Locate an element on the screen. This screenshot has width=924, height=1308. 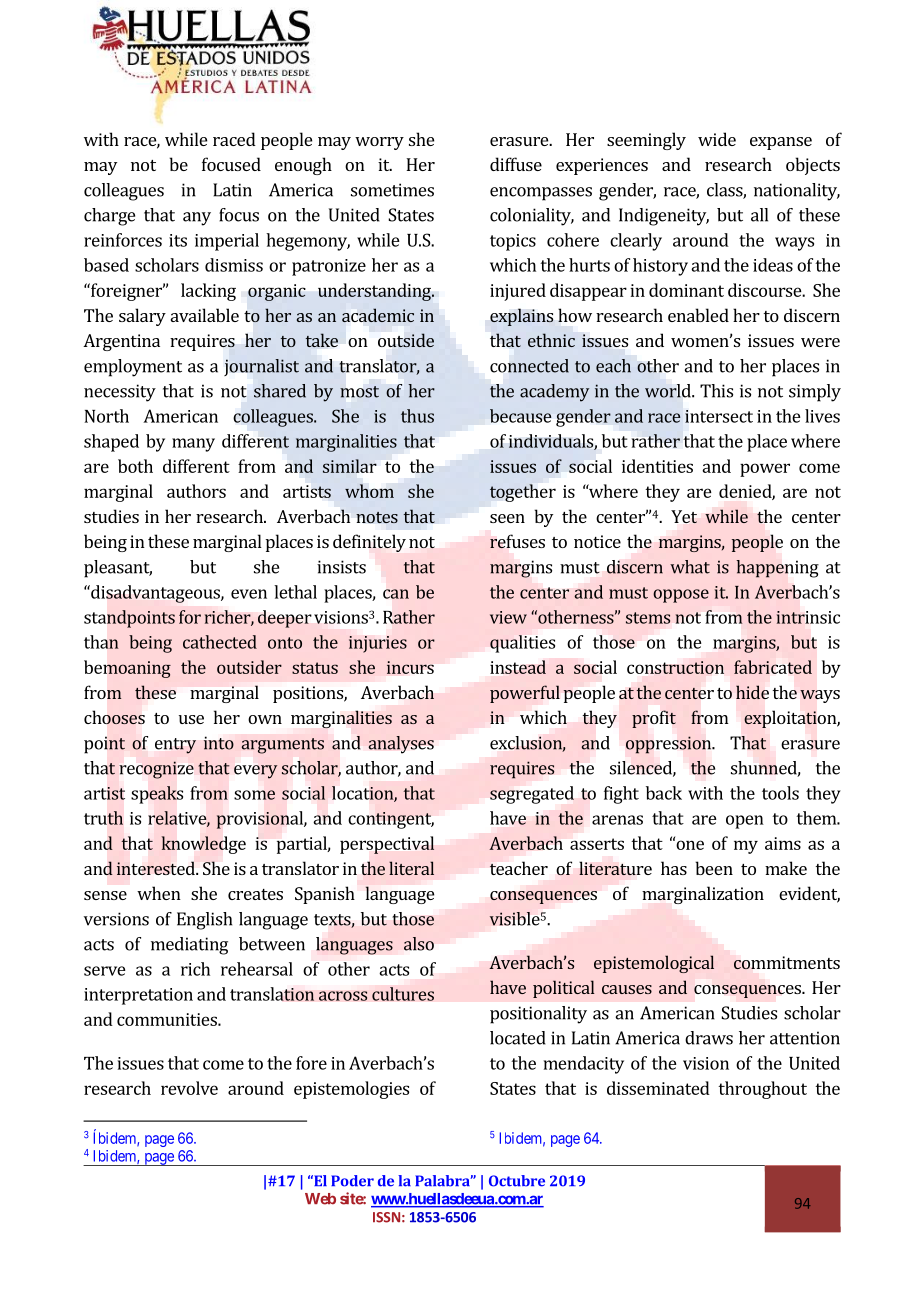
Octubre is located at coordinates (517, 1181).
